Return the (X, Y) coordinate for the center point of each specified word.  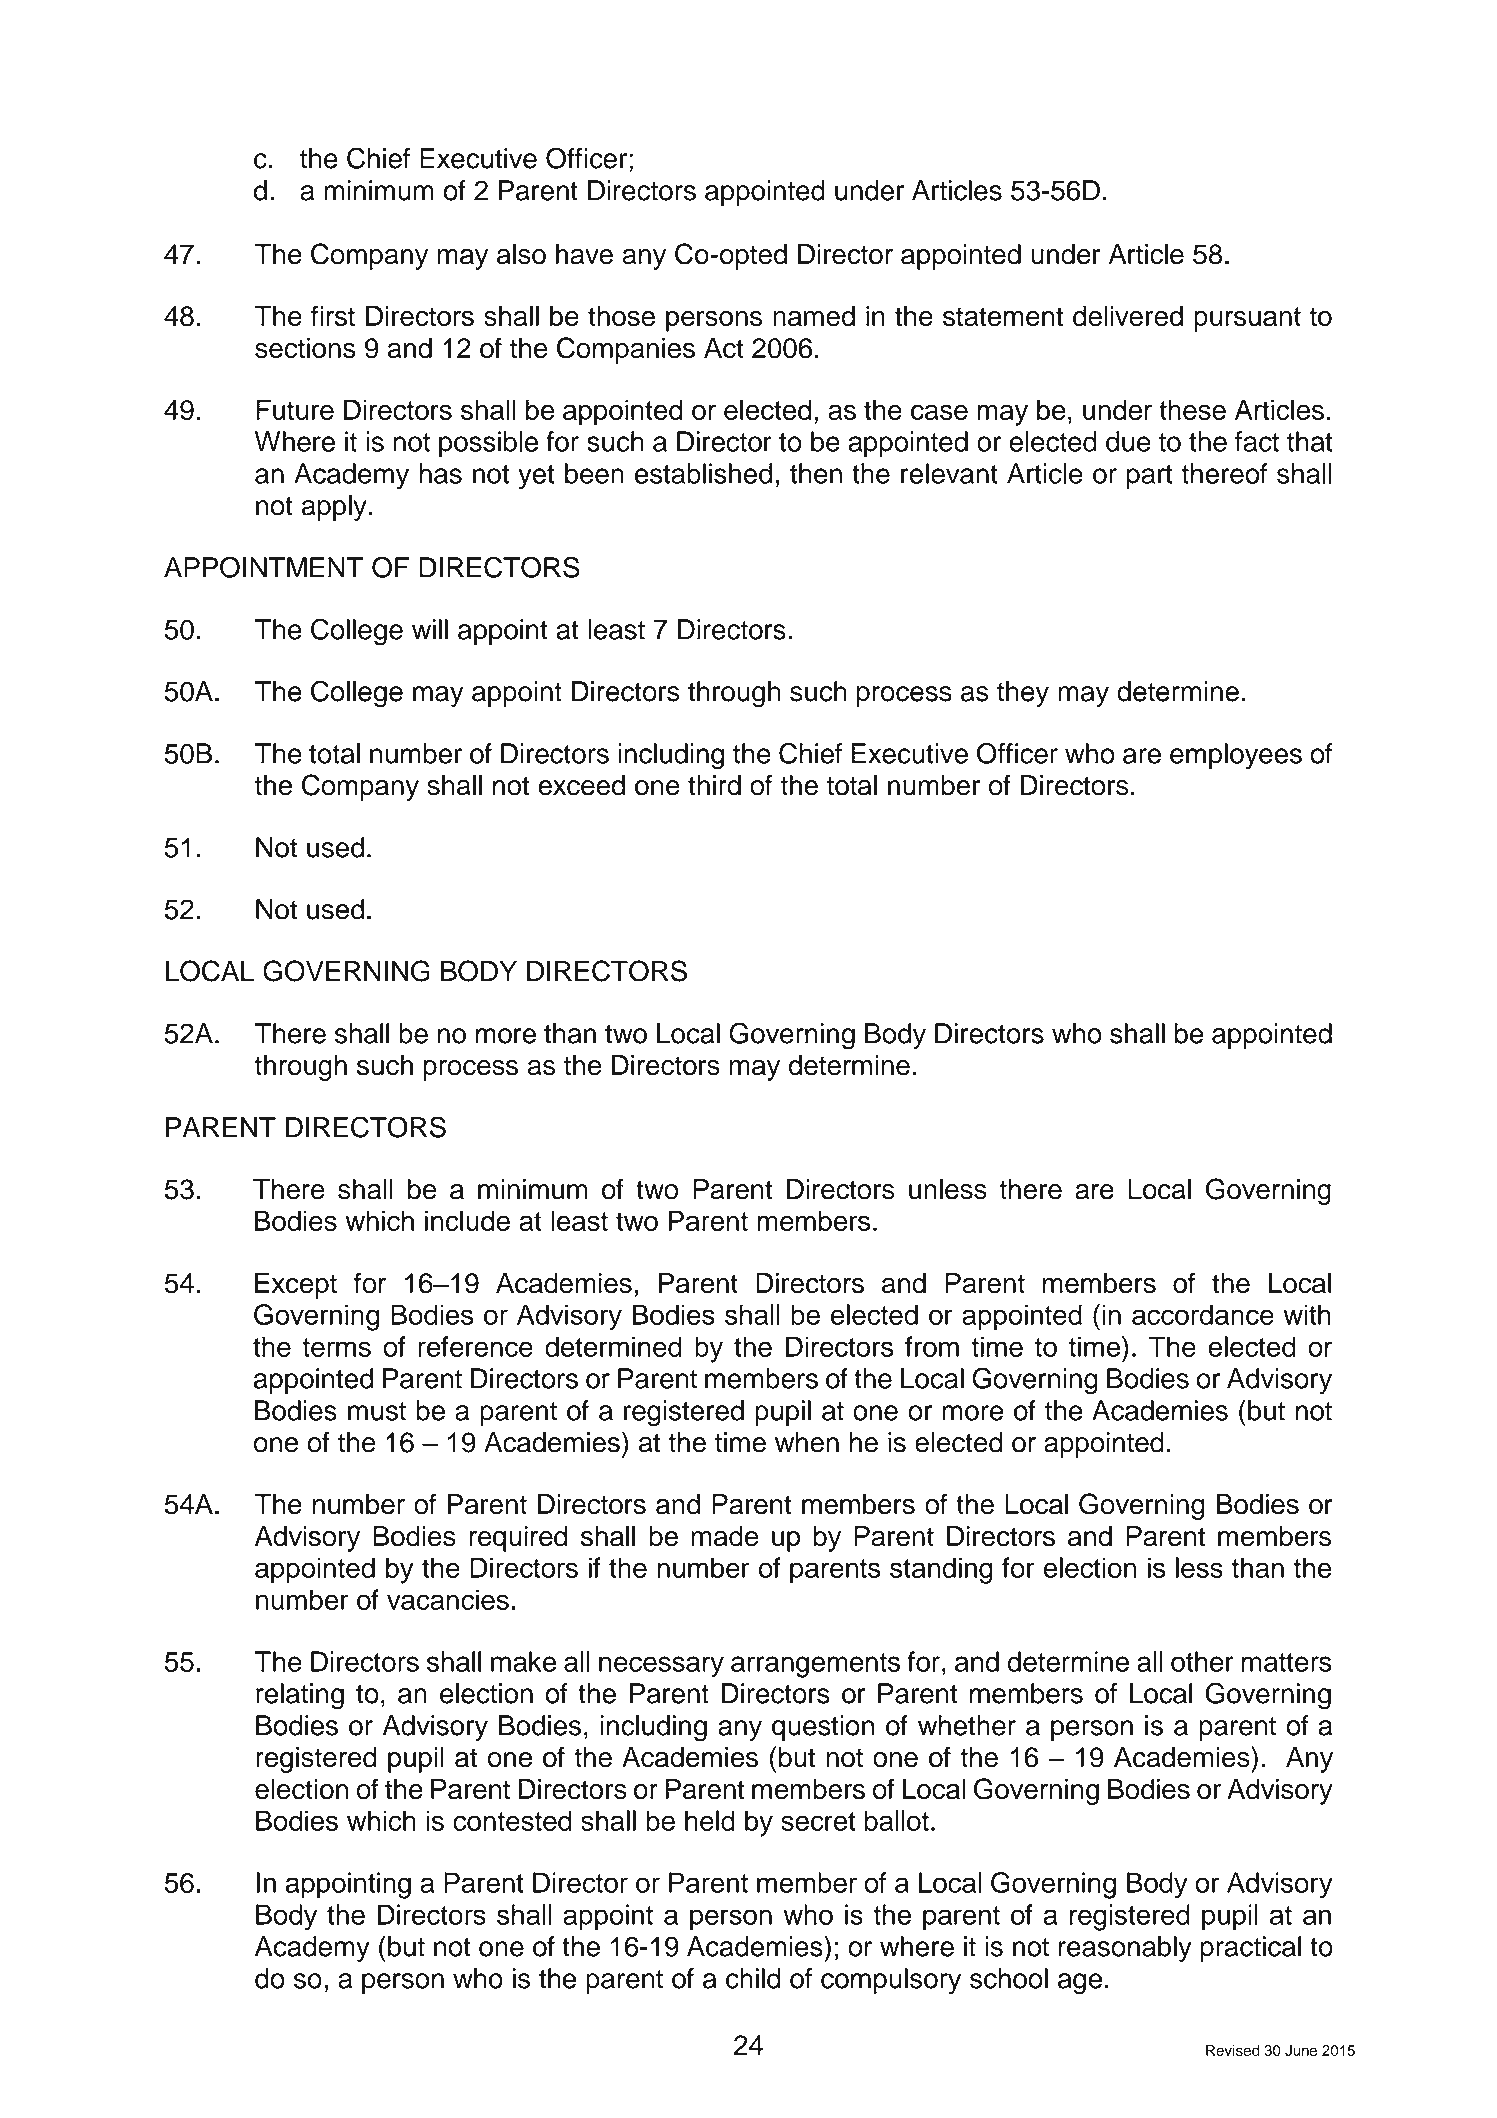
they (1023, 694)
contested (512, 1820)
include (467, 1220)
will (430, 629)
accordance (1203, 1314)
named (814, 316)
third (714, 785)
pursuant (1247, 319)
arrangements (815, 1665)
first (333, 316)
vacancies (448, 1599)
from (932, 1346)
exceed (581, 785)
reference (475, 1346)
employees (1236, 756)
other (1202, 1661)
